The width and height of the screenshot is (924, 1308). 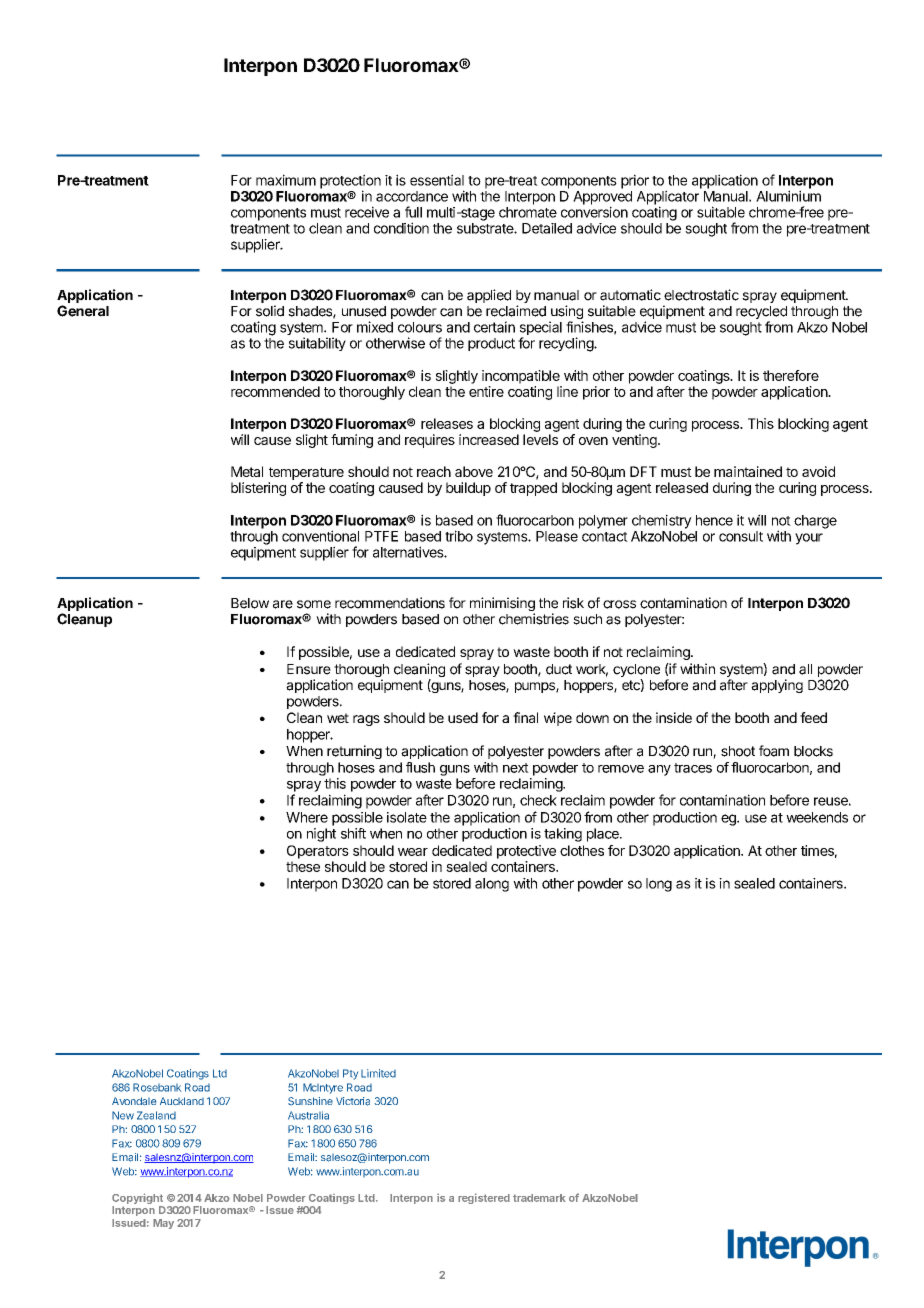 I want to click on Ensure, so click(x=309, y=669).
